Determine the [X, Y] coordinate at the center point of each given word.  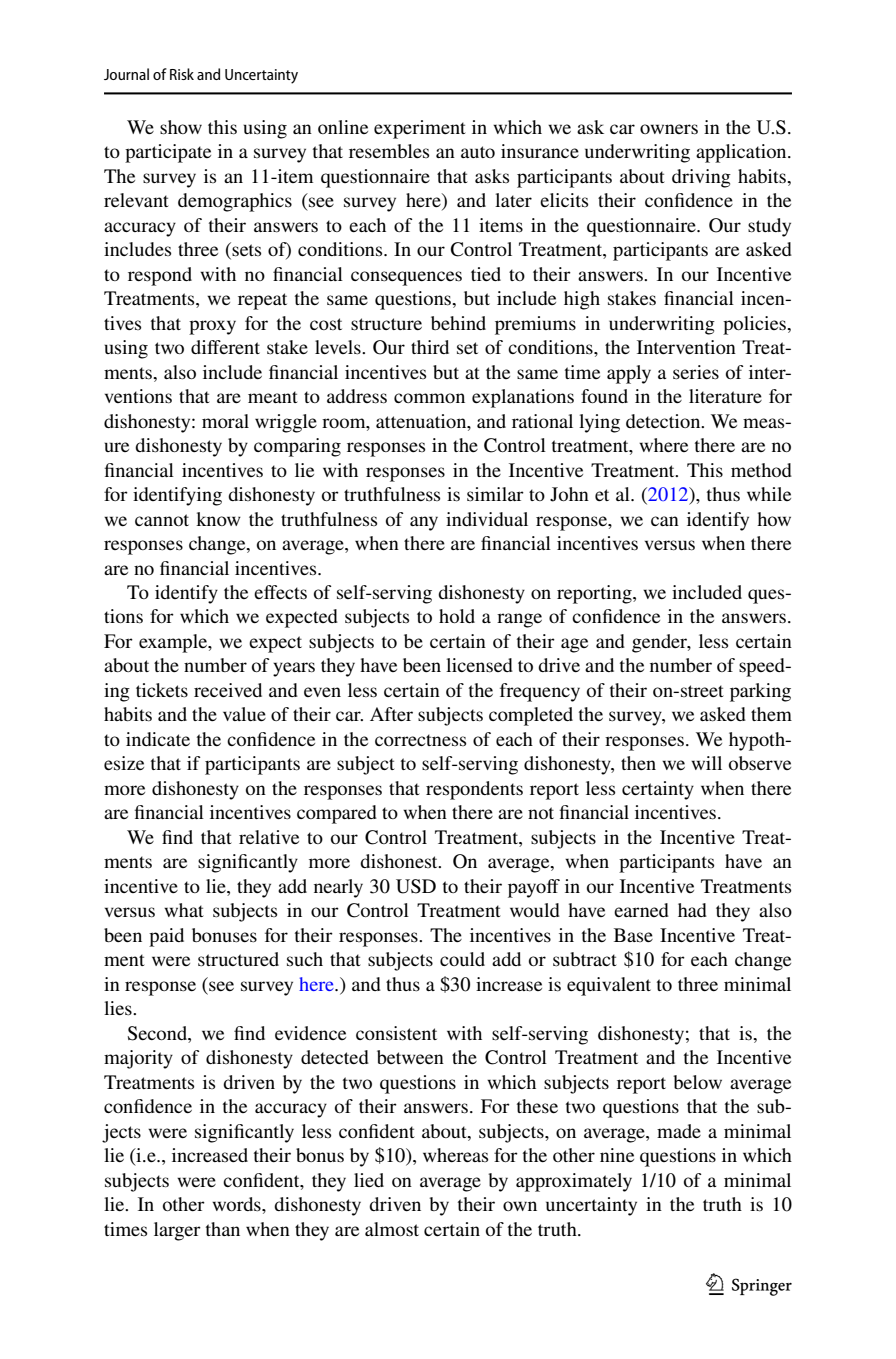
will [706, 763]
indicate [158, 739]
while [769, 494]
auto [478, 152]
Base [633, 935]
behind [458, 323]
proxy [212, 327]
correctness [420, 740]
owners [669, 129]
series [696, 372]
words [237, 1204]
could [462, 959]
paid [166, 937]
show [181, 127]
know [218, 519]
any [424, 523]
